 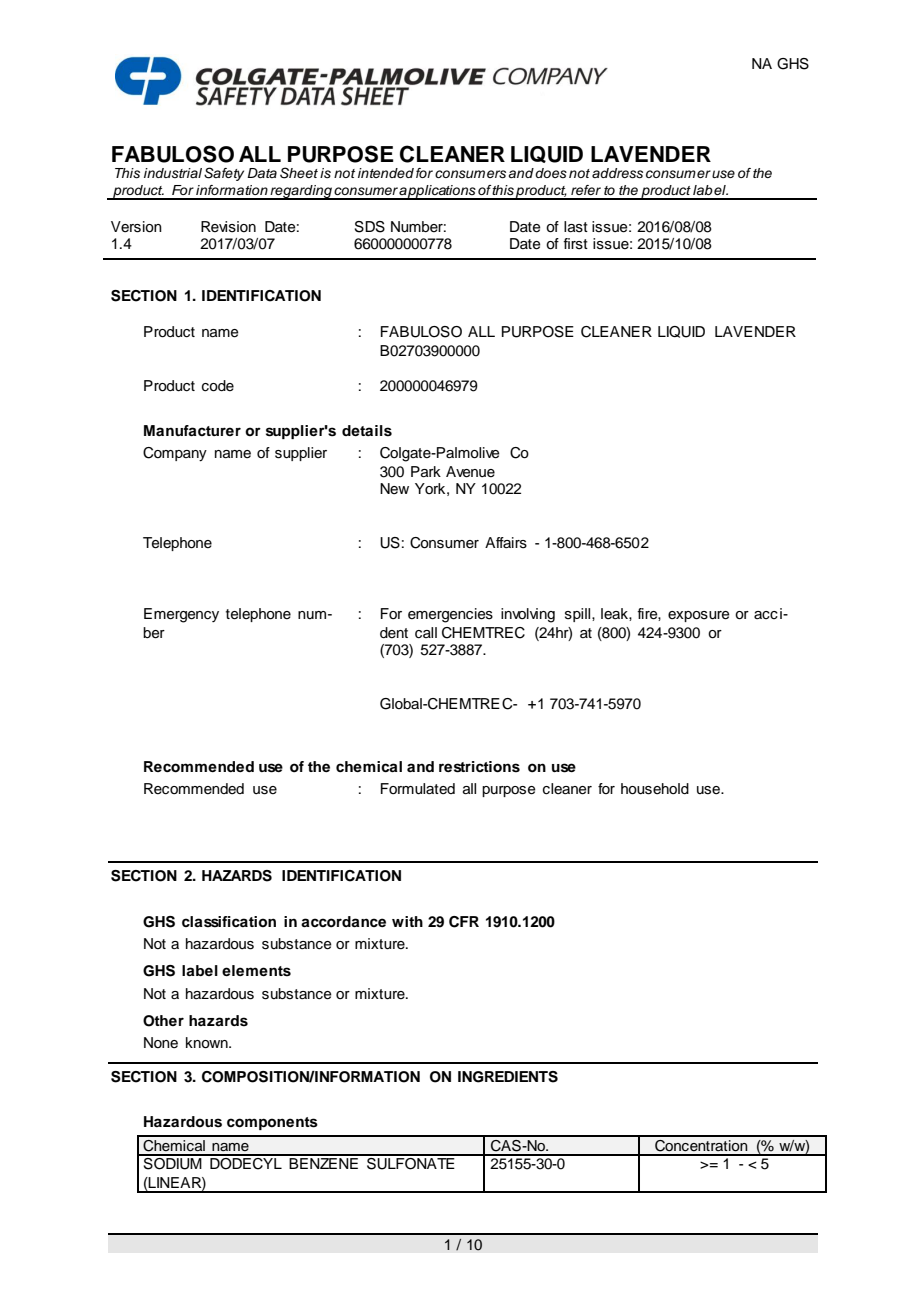 What do you see at coordinates (699, 616) in the screenshot?
I see `exposure` at bounding box center [699, 616].
